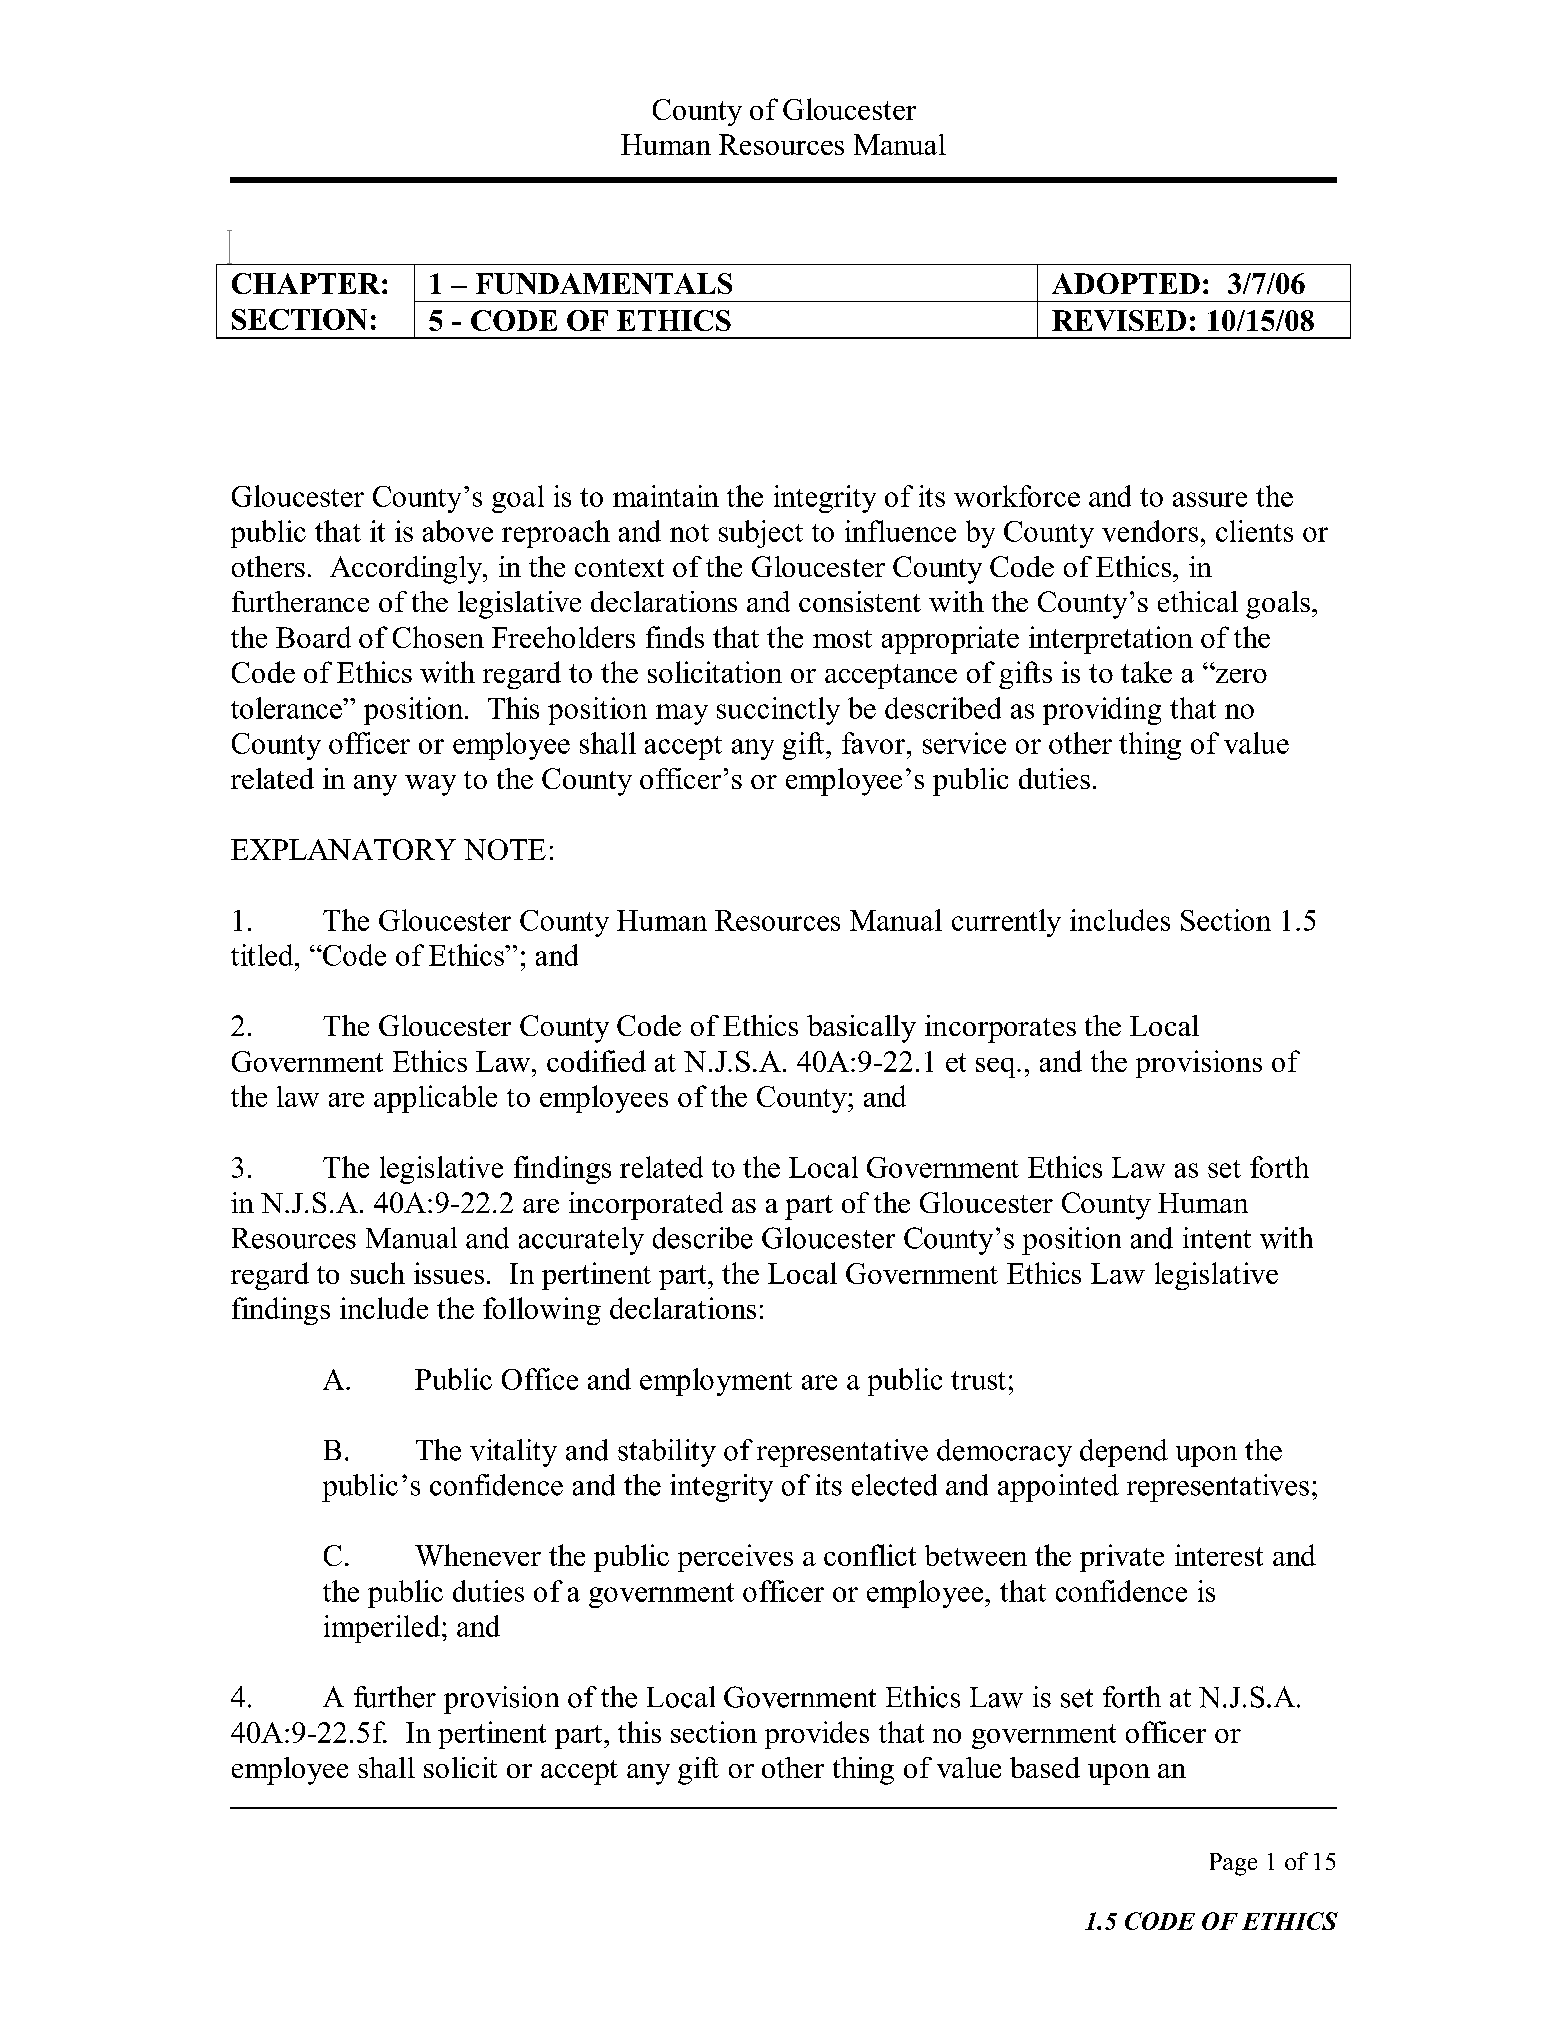 The image size is (1567, 2028). What do you see at coordinates (604, 283) in the screenshot?
I see `FUNDAMENTALS` at bounding box center [604, 283].
